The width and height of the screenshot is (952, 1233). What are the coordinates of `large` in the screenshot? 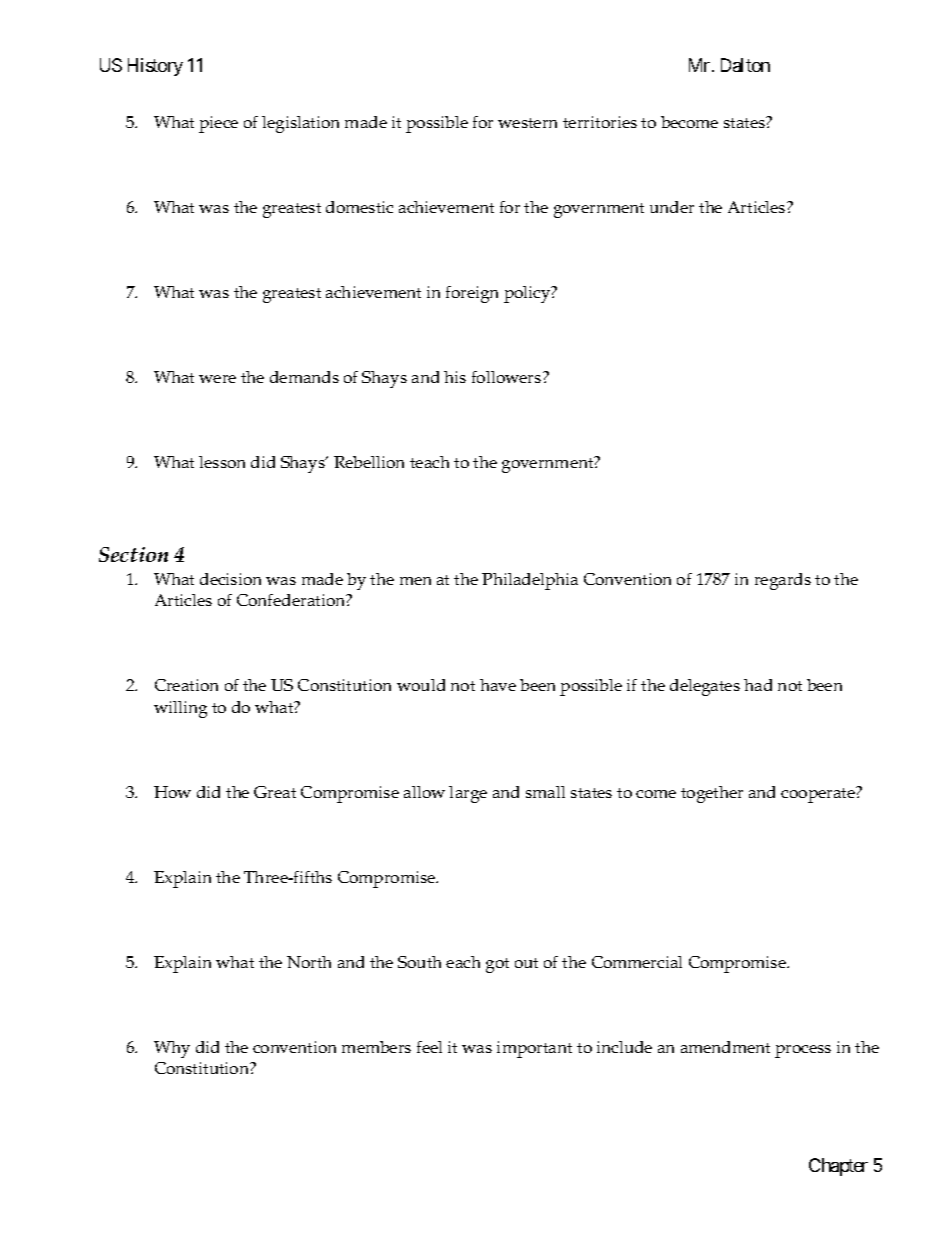 It's located at (468, 794).
